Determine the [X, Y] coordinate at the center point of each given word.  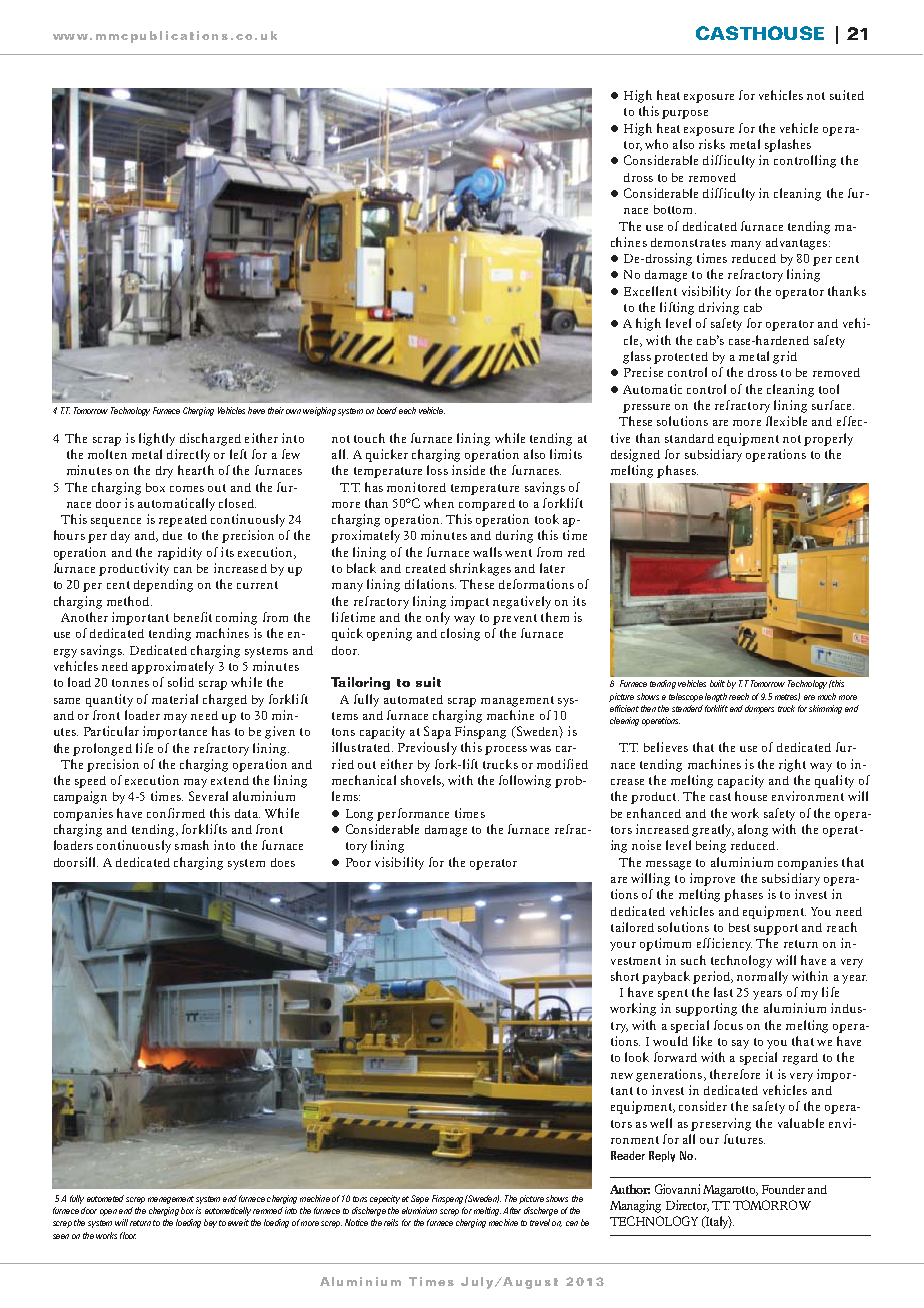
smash [192, 845]
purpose [685, 114]
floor [128, 1235]
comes [187, 489]
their [276, 410]
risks [712, 144]
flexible [786, 421]
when [439, 503]
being [711, 846]
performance [413, 814]
